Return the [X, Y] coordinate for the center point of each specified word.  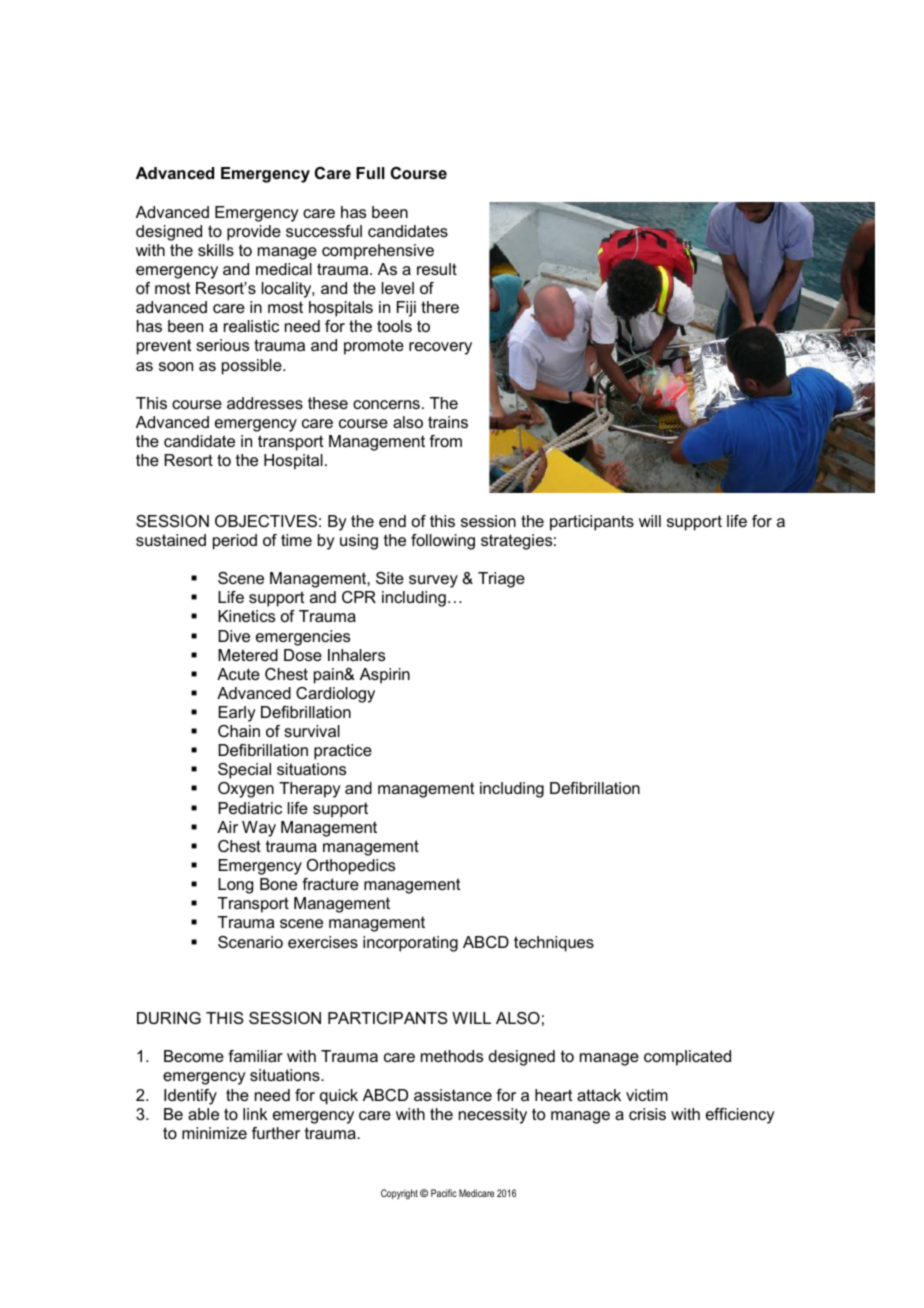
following [443, 542]
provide [254, 233]
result [437, 269]
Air [227, 827]
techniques [554, 944]
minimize [214, 1133]
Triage [501, 580]
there [440, 307]
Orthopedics [351, 867]
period [235, 542]
